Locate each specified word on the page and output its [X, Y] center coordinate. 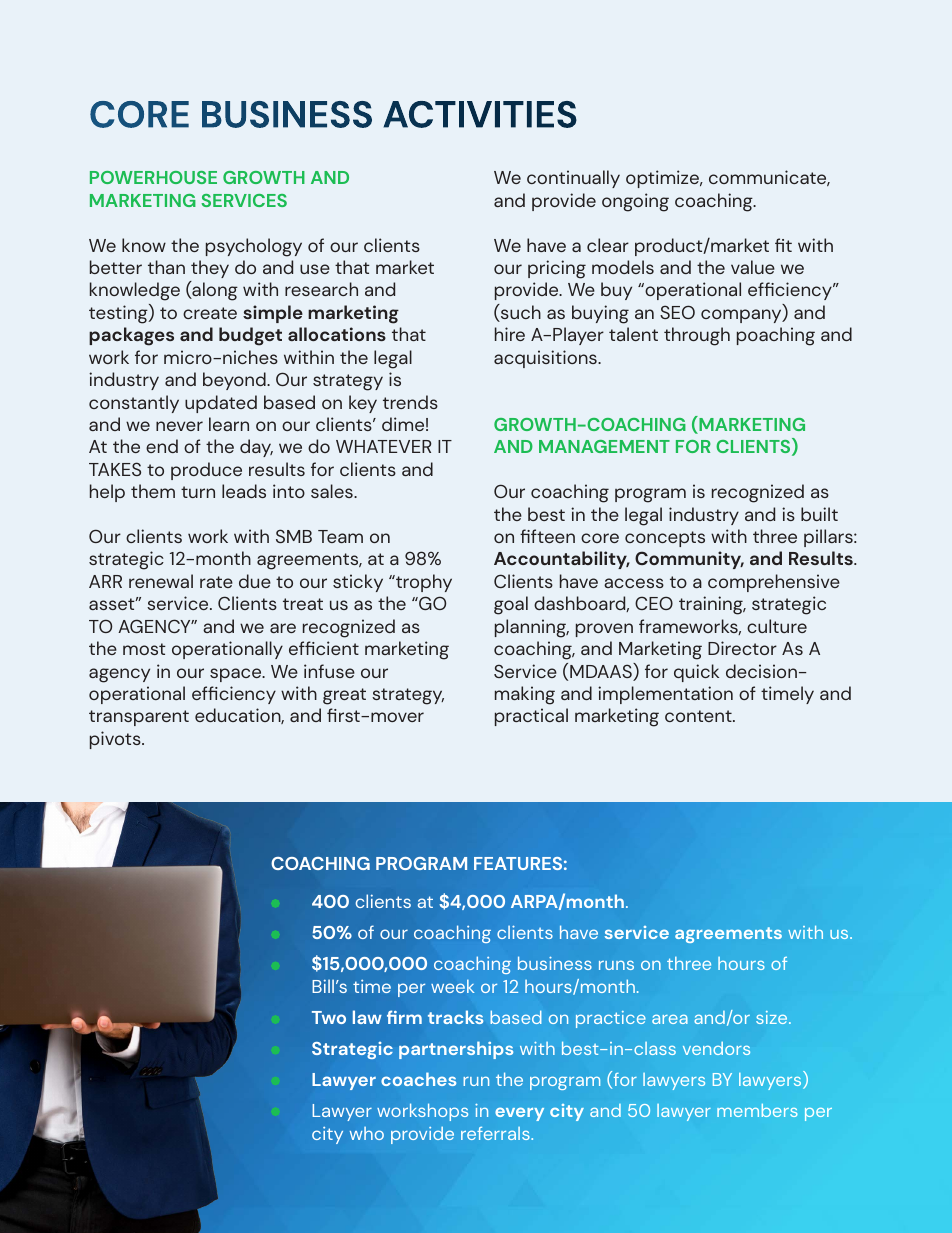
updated [221, 404]
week [453, 986]
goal [511, 605]
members [757, 1110]
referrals [496, 1133]
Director [742, 648]
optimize [663, 179]
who [367, 1133]
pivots [116, 740]
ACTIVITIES [480, 114]
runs [616, 965]
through [697, 336]
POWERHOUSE [153, 177]
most [144, 649]
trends [410, 402]
